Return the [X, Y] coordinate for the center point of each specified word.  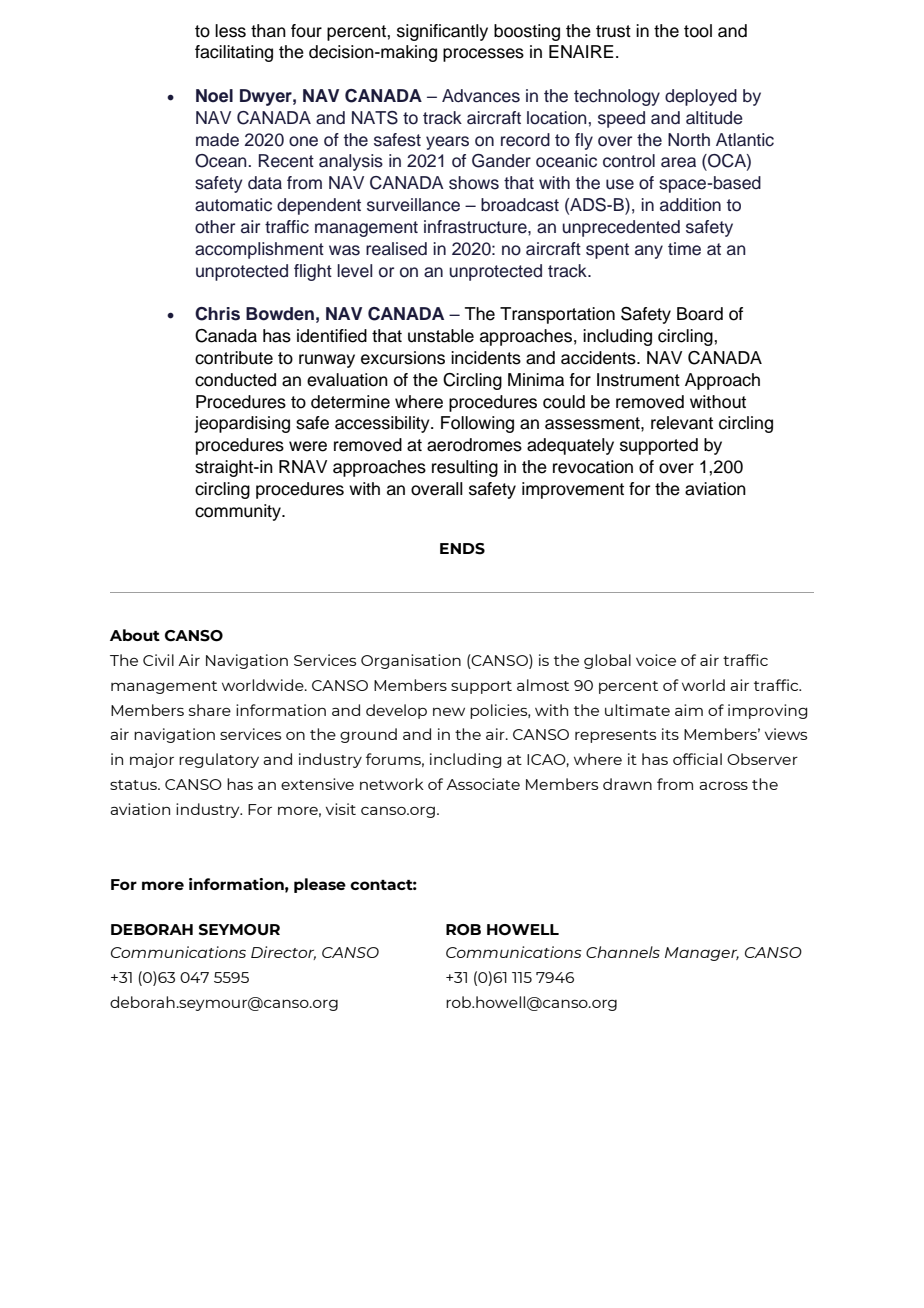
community [239, 512]
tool [698, 31]
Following [477, 424]
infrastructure [476, 227]
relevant [682, 423]
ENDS [462, 549]
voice [656, 660]
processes [483, 55]
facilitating [234, 53]
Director [283, 953]
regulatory [219, 760]
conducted [235, 380]
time [684, 249]
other [215, 227]
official [697, 759]
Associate [483, 784]
